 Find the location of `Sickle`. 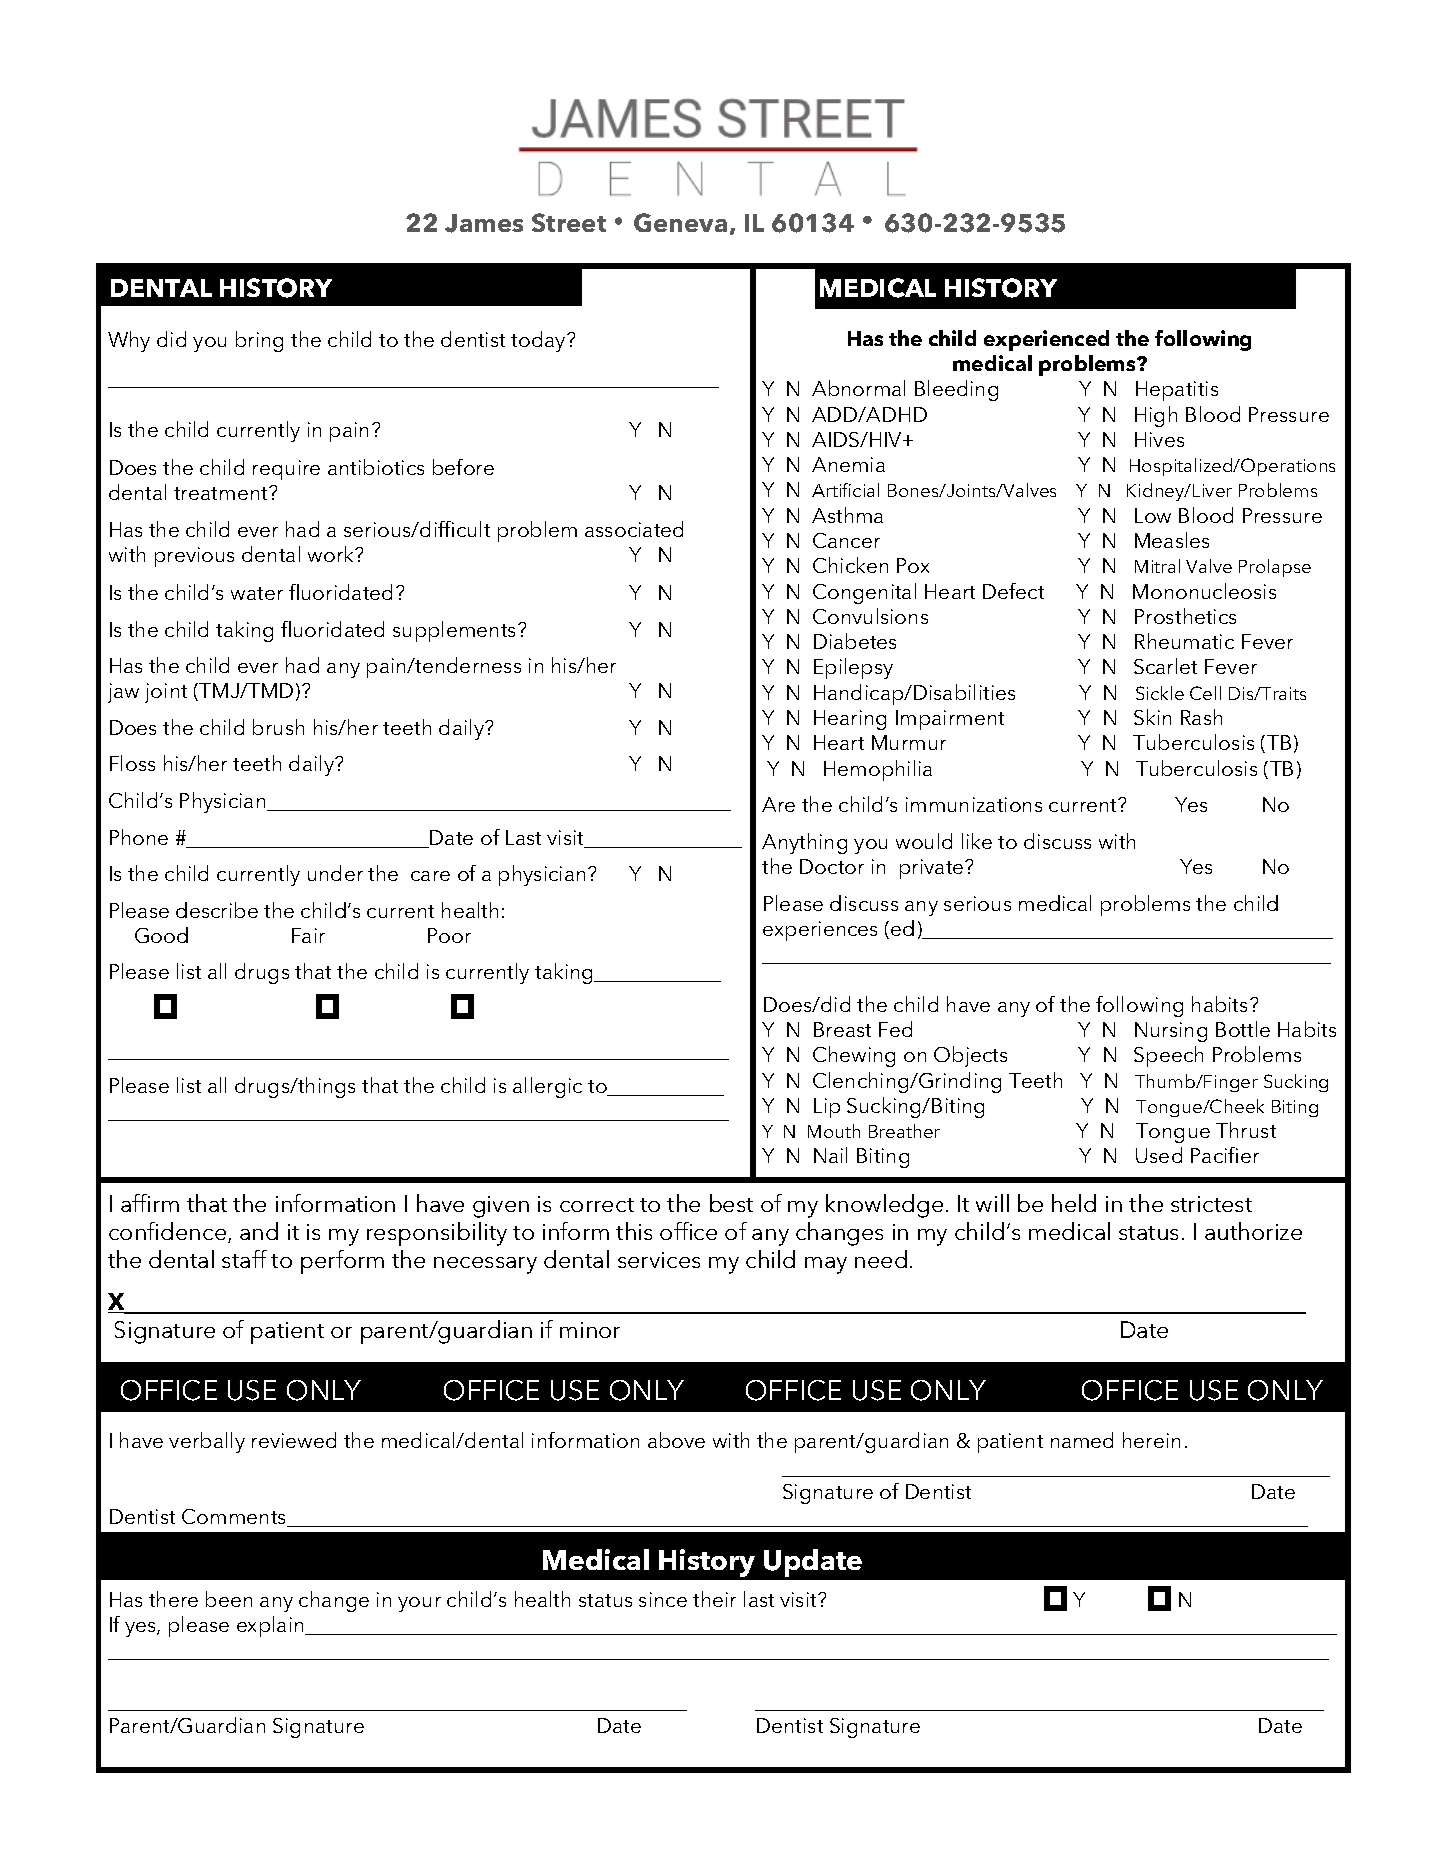

Sickle is located at coordinates (1160, 693).
